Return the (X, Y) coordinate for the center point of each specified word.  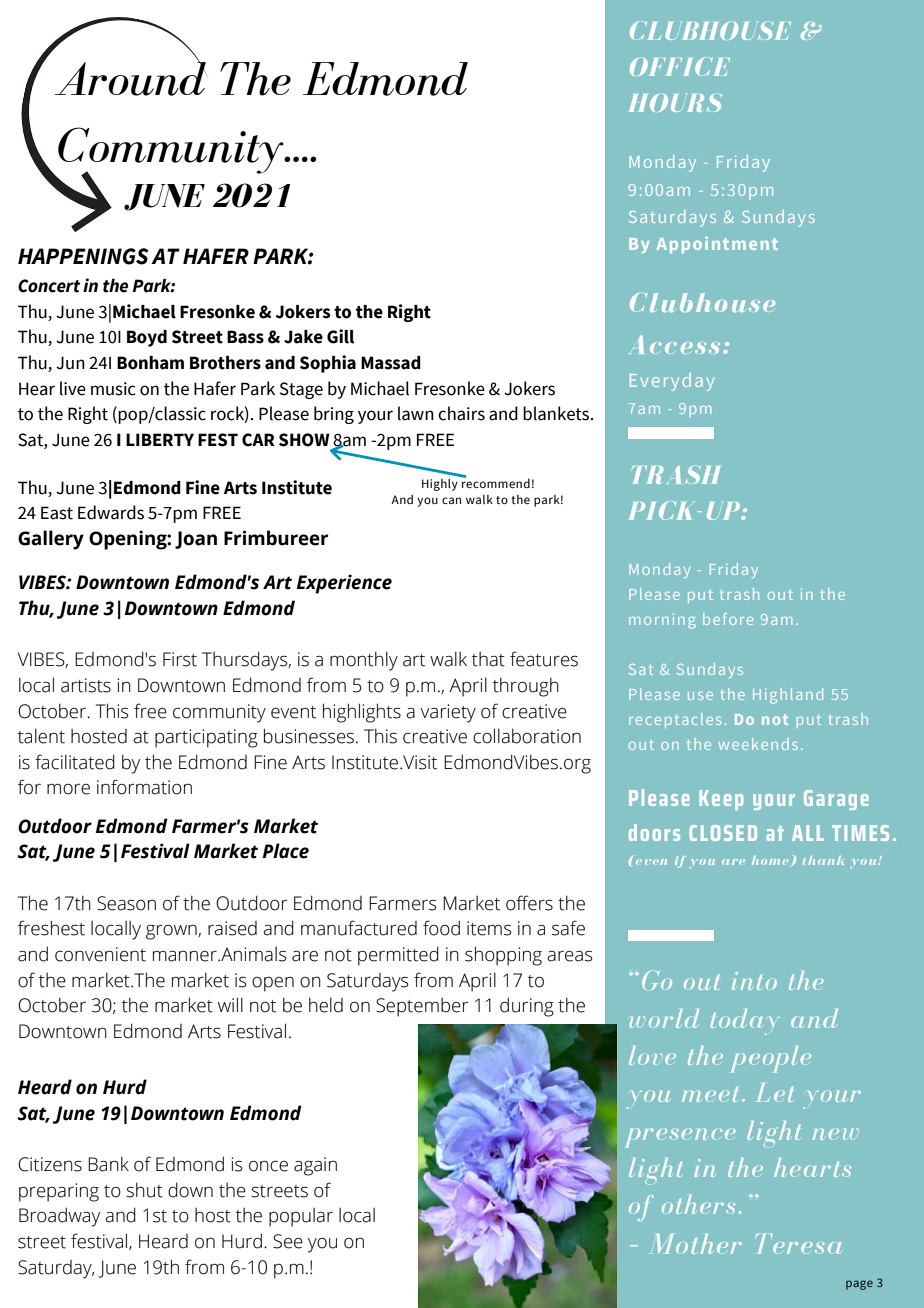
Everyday (672, 382)
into (754, 981)
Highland (788, 696)
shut (144, 1190)
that (488, 659)
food (441, 928)
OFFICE (680, 66)
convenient (100, 954)
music (113, 389)
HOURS (675, 103)
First (180, 659)
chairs (461, 413)
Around (131, 77)
